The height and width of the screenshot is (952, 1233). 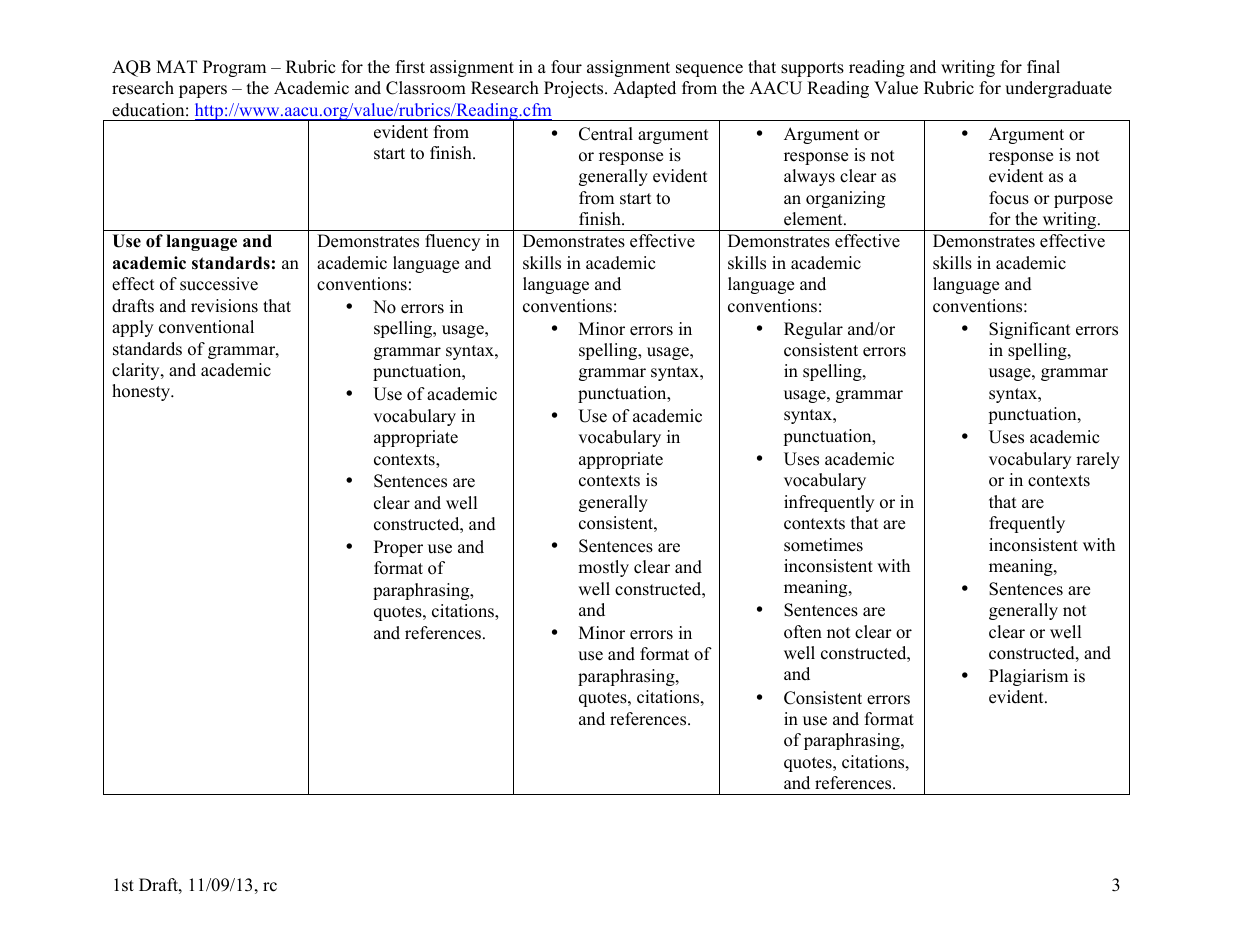 What do you see at coordinates (398, 548) in the screenshot?
I see `Proper` at bounding box center [398, 548].
